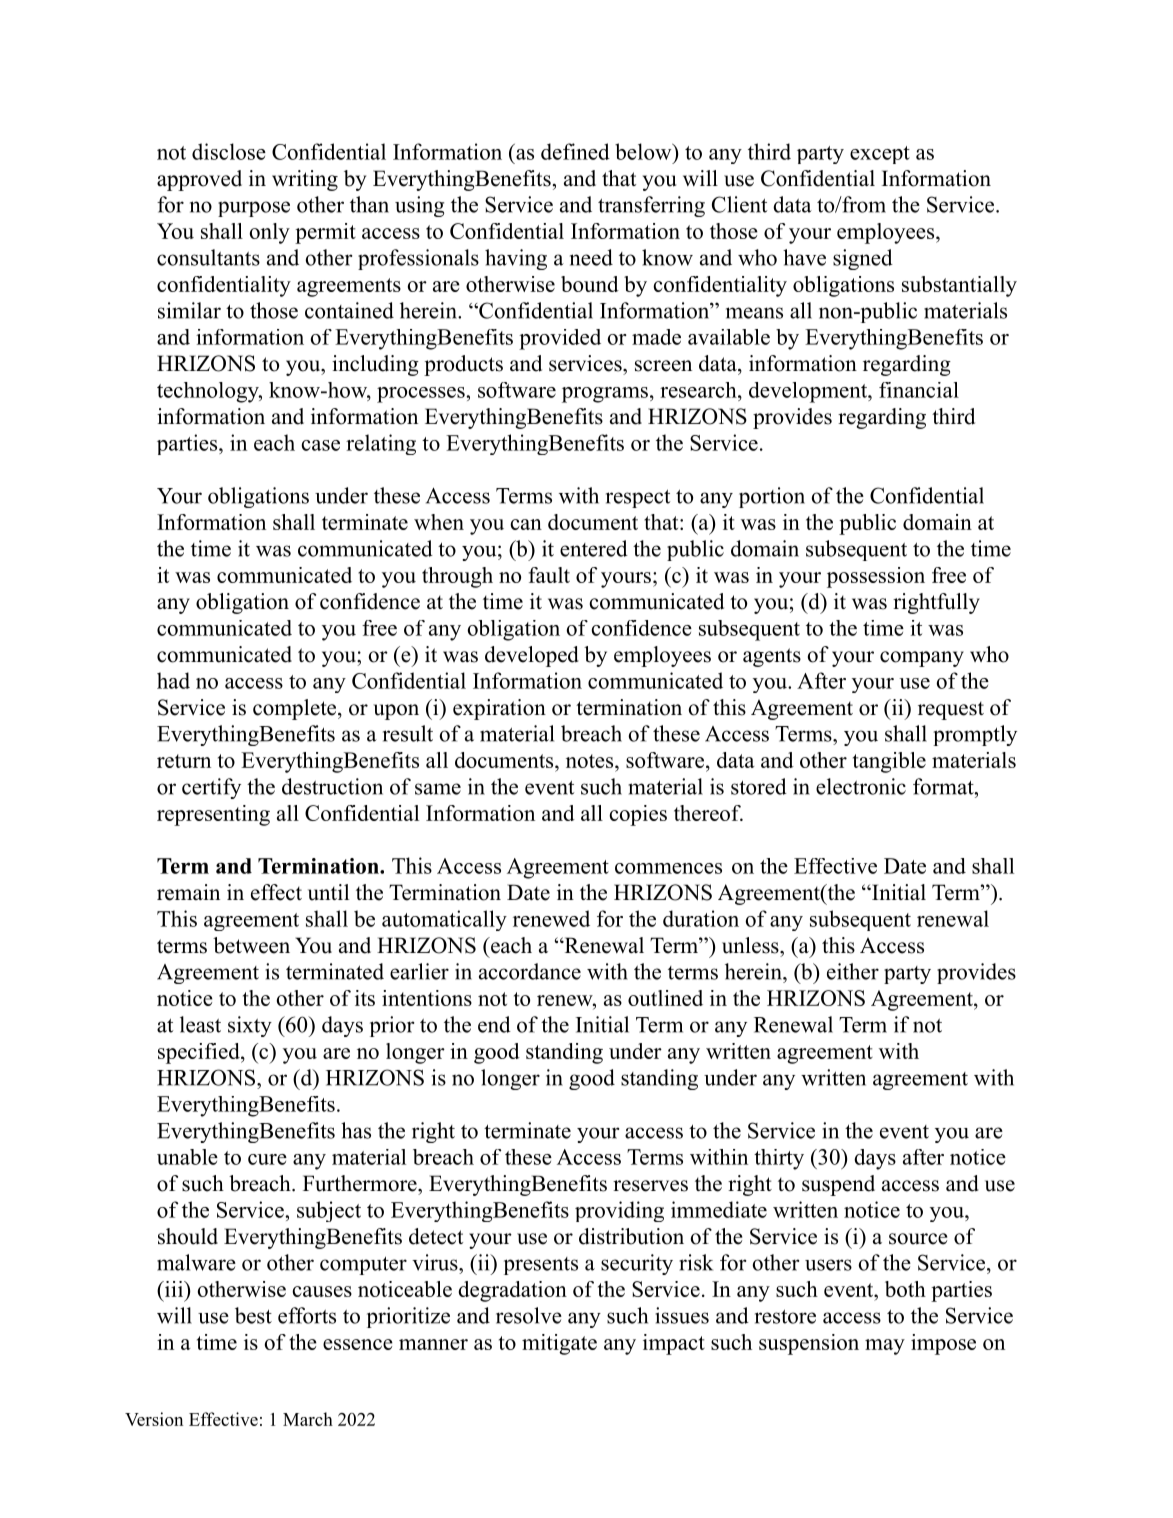 This screenshot has width=1173, height=1518. What do you see at coordinates (254, 209) in the screenshot?
I see `purpose` at bounding box center [254, 209].
